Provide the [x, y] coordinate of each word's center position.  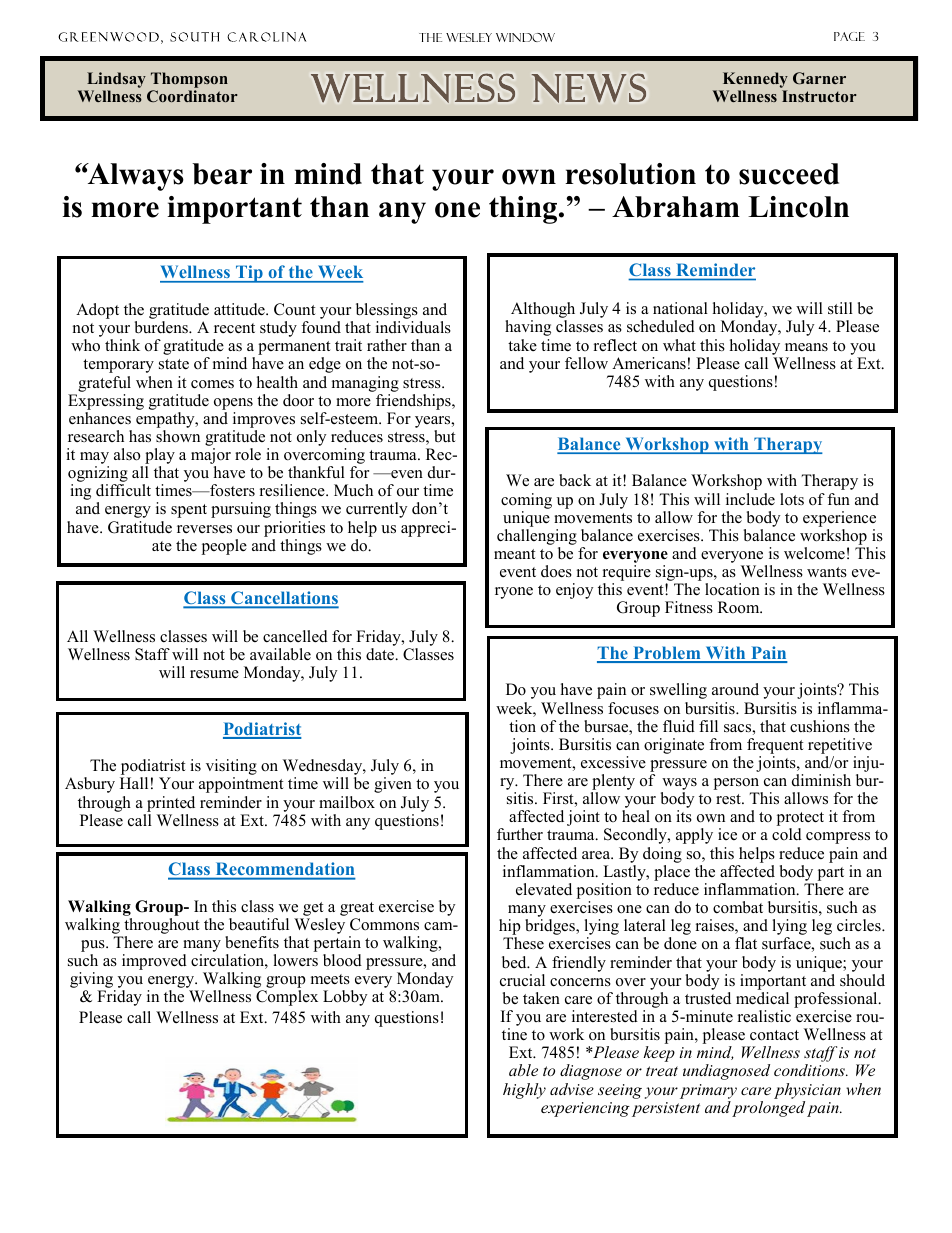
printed [171, 804]
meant [514, 554]
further [520, 834]
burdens [162, 327]
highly [524, 1091]
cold [787, 834]
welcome [814, 553]
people [224, 547]
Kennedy [755, 80]
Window [525, 37]
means [806, 347]
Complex [287, 998]
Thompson [189, 80]
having [528, 328]
